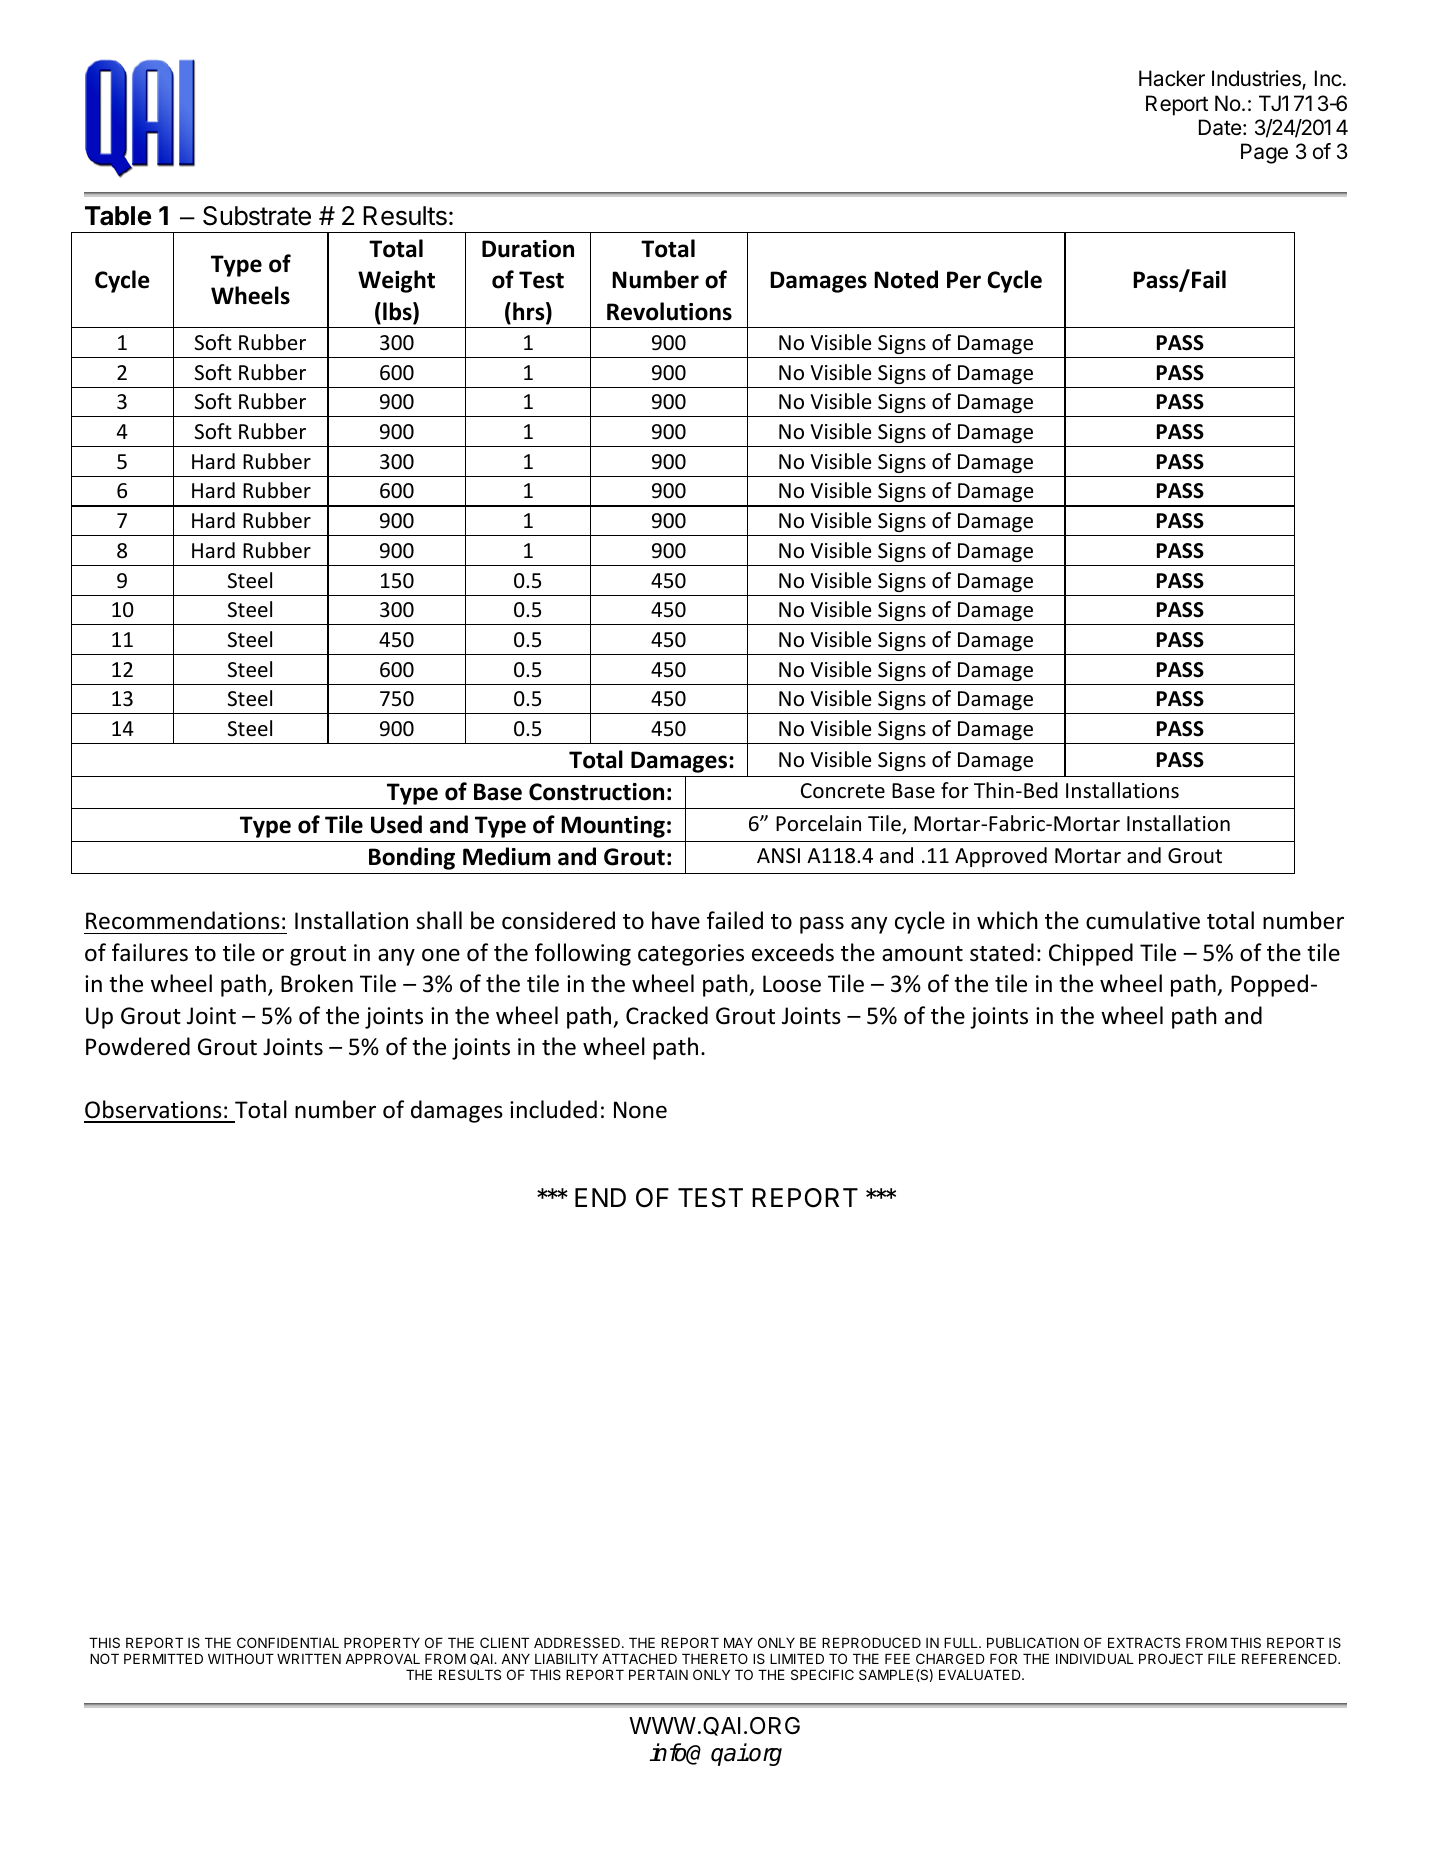  I want to click on have, so click(676, 920).
